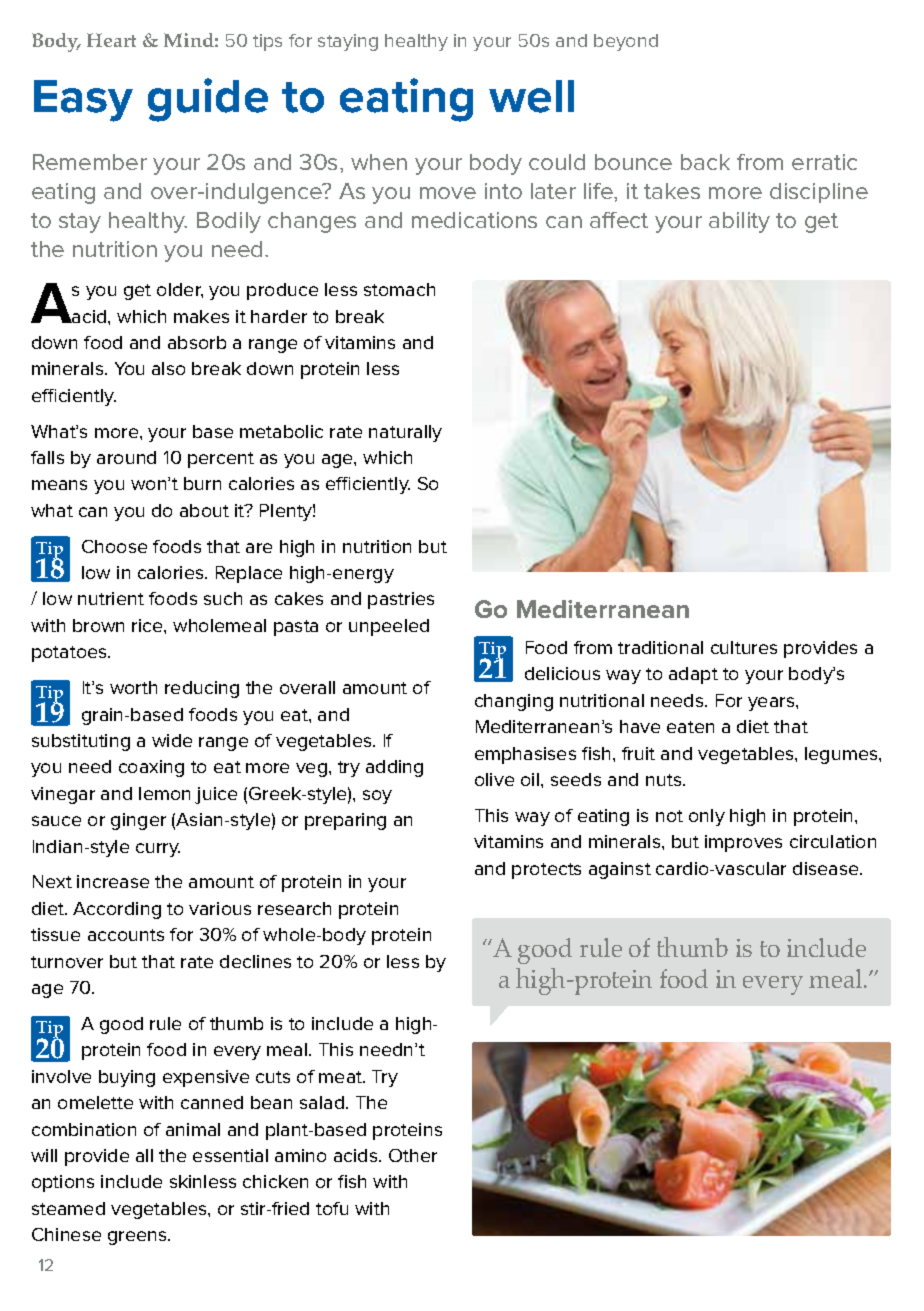 The image size is (924, 1311). I want to click on Other, so click(413, 1155).
